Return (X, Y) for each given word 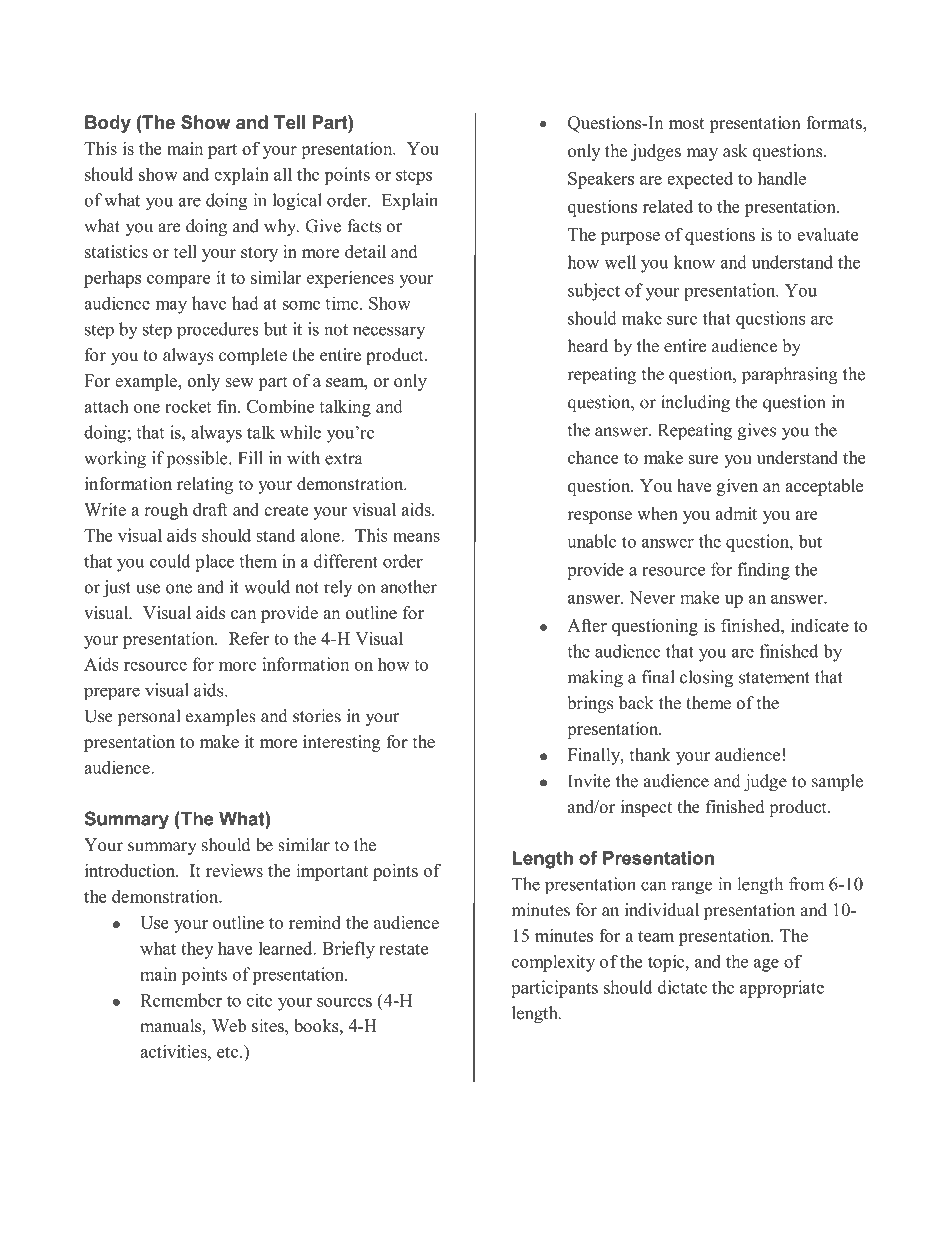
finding (763, 571)
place (214, 563)
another (409, 587)
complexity (553, 963)
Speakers (601, 180)
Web (229, 1025)
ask (735, 151)
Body (108, 124)
